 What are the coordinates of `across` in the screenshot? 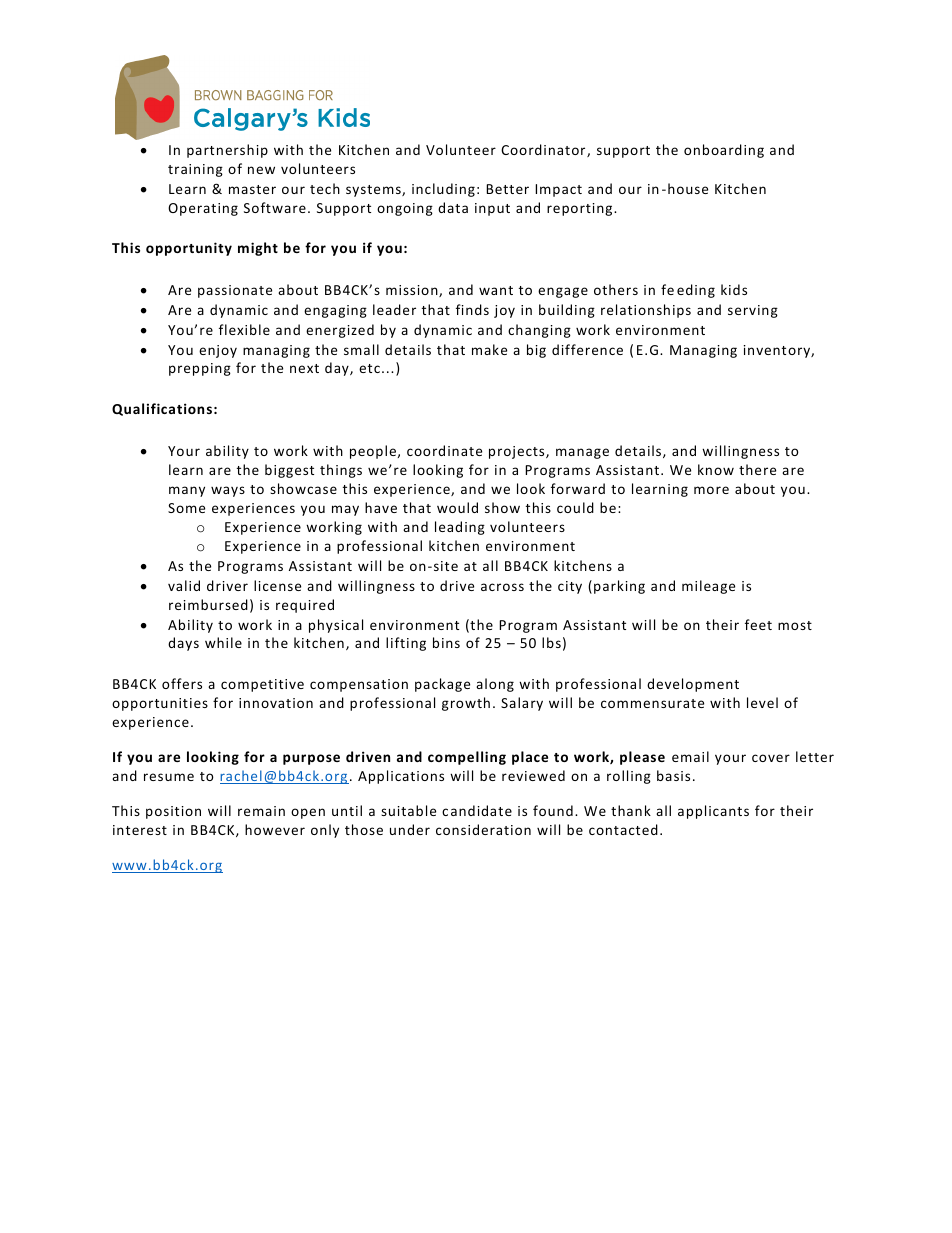 It's located at (502, 587).
